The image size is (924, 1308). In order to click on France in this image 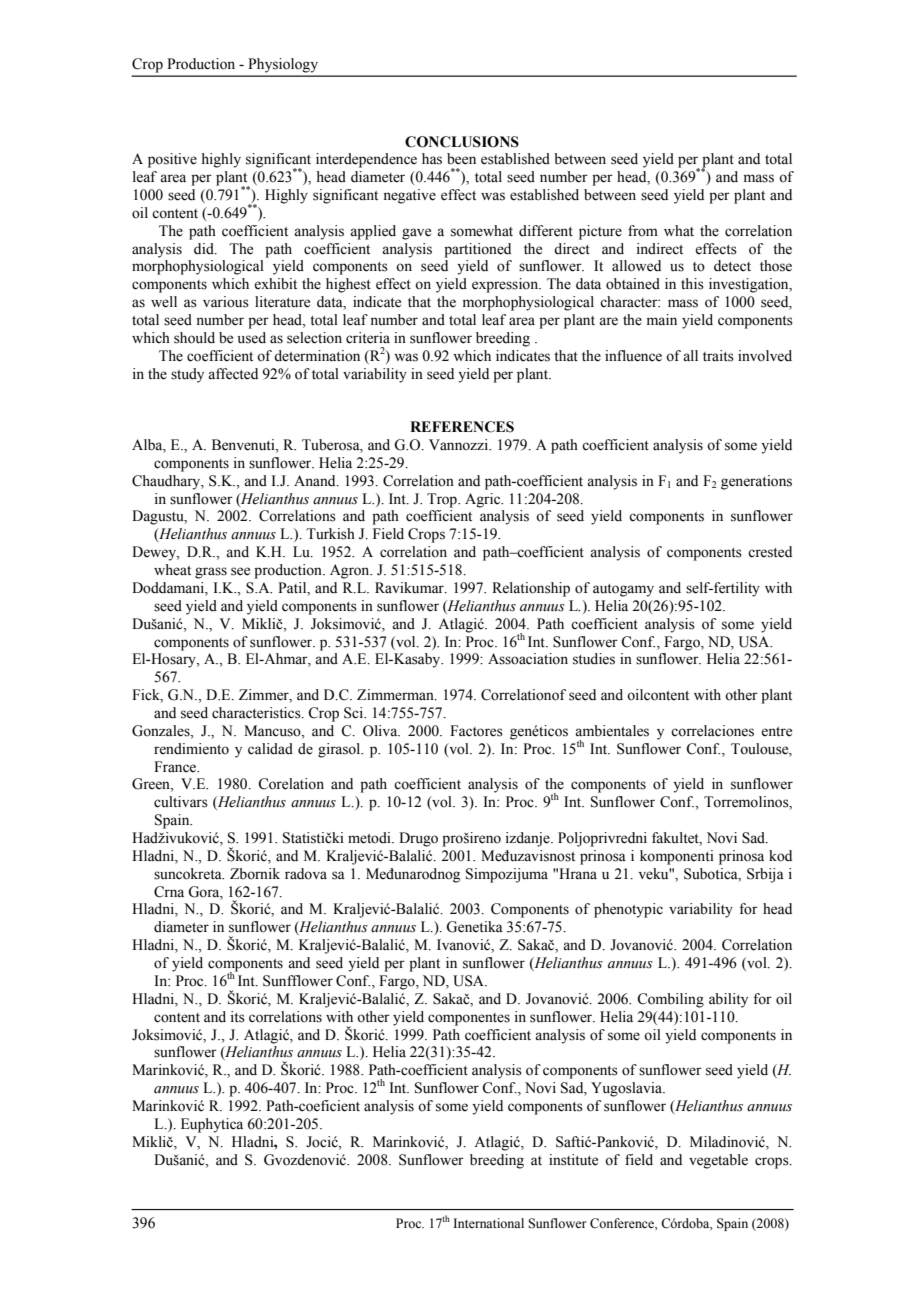, I will do `click(176, 767)`.
